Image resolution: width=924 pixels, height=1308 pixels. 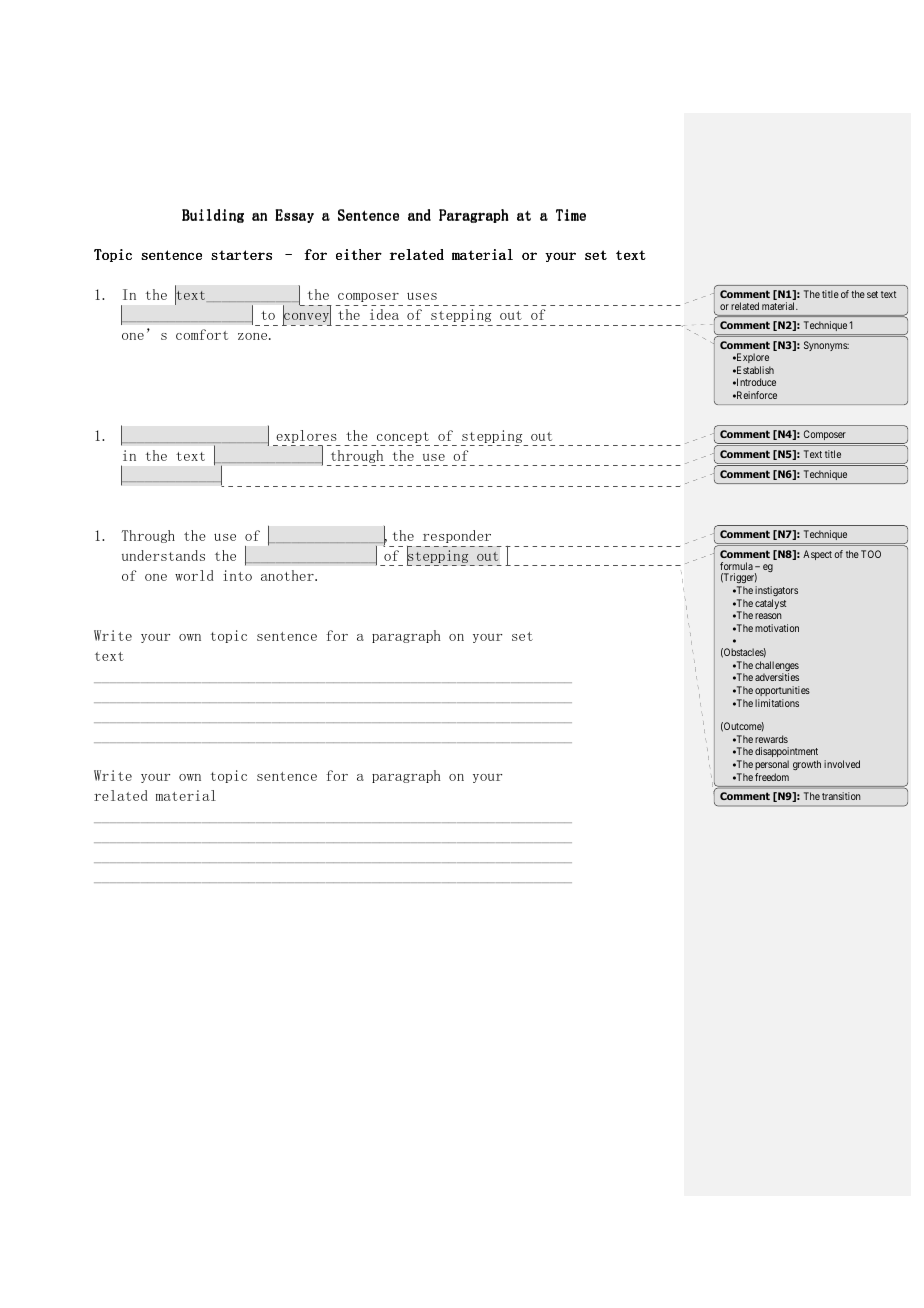 I want to click on Synonyms, so click(x=826, y=346).
